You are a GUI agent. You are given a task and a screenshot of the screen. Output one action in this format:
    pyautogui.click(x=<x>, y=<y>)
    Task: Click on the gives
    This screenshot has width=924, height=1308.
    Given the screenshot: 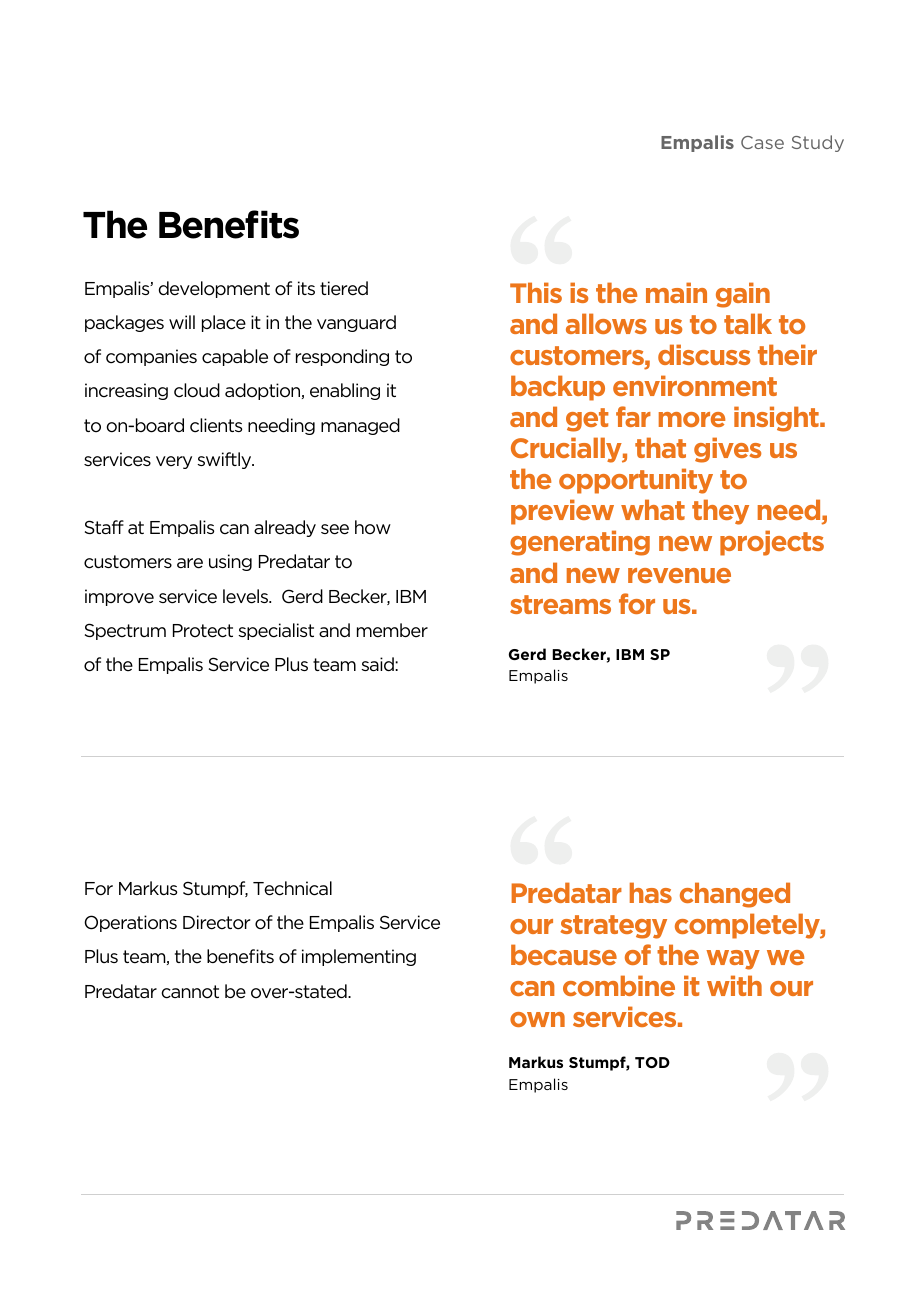 What is the action you would take?
    pyautogui.click(x=727, y=450)
